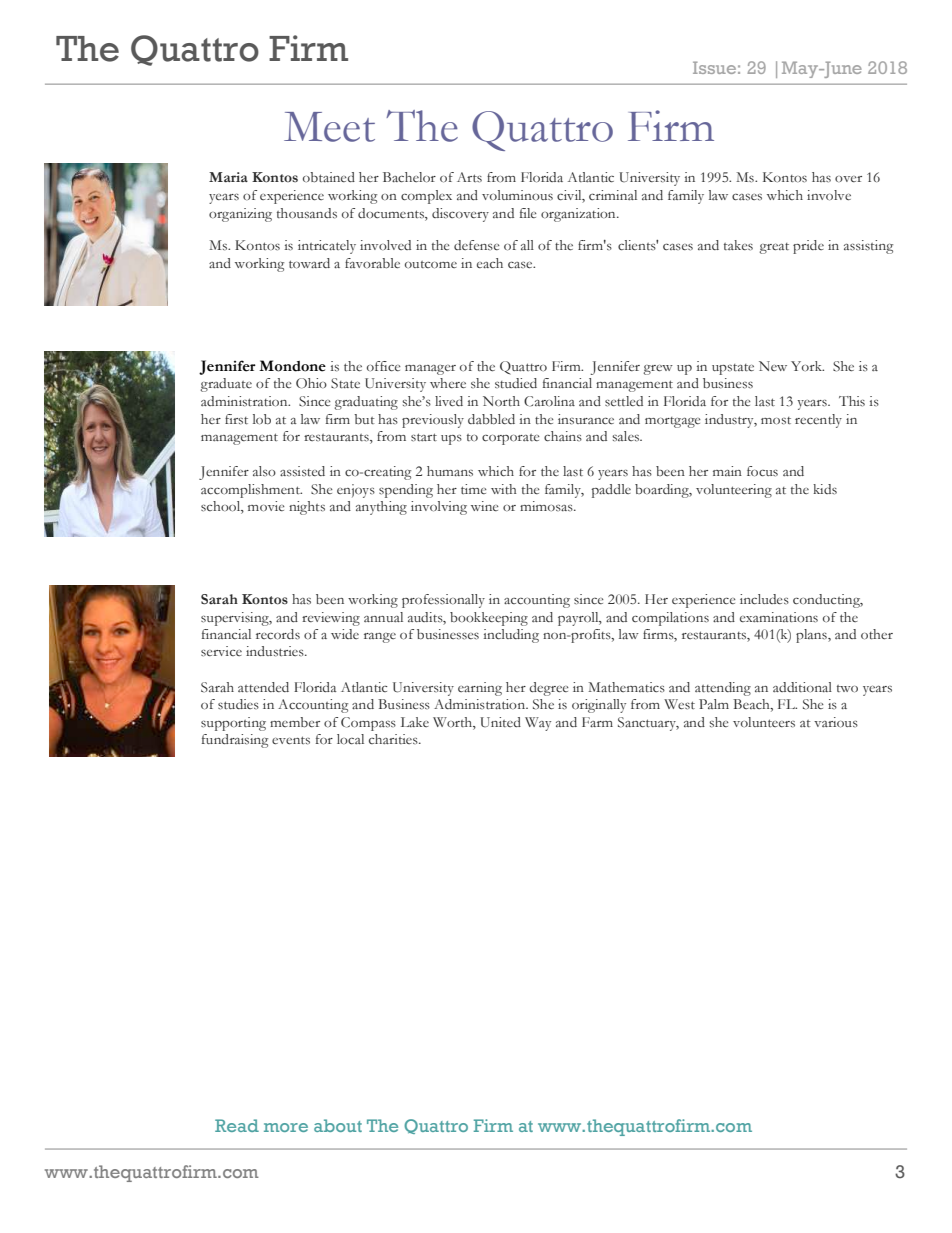  I want to click on voluminous, so click(517, 195).
